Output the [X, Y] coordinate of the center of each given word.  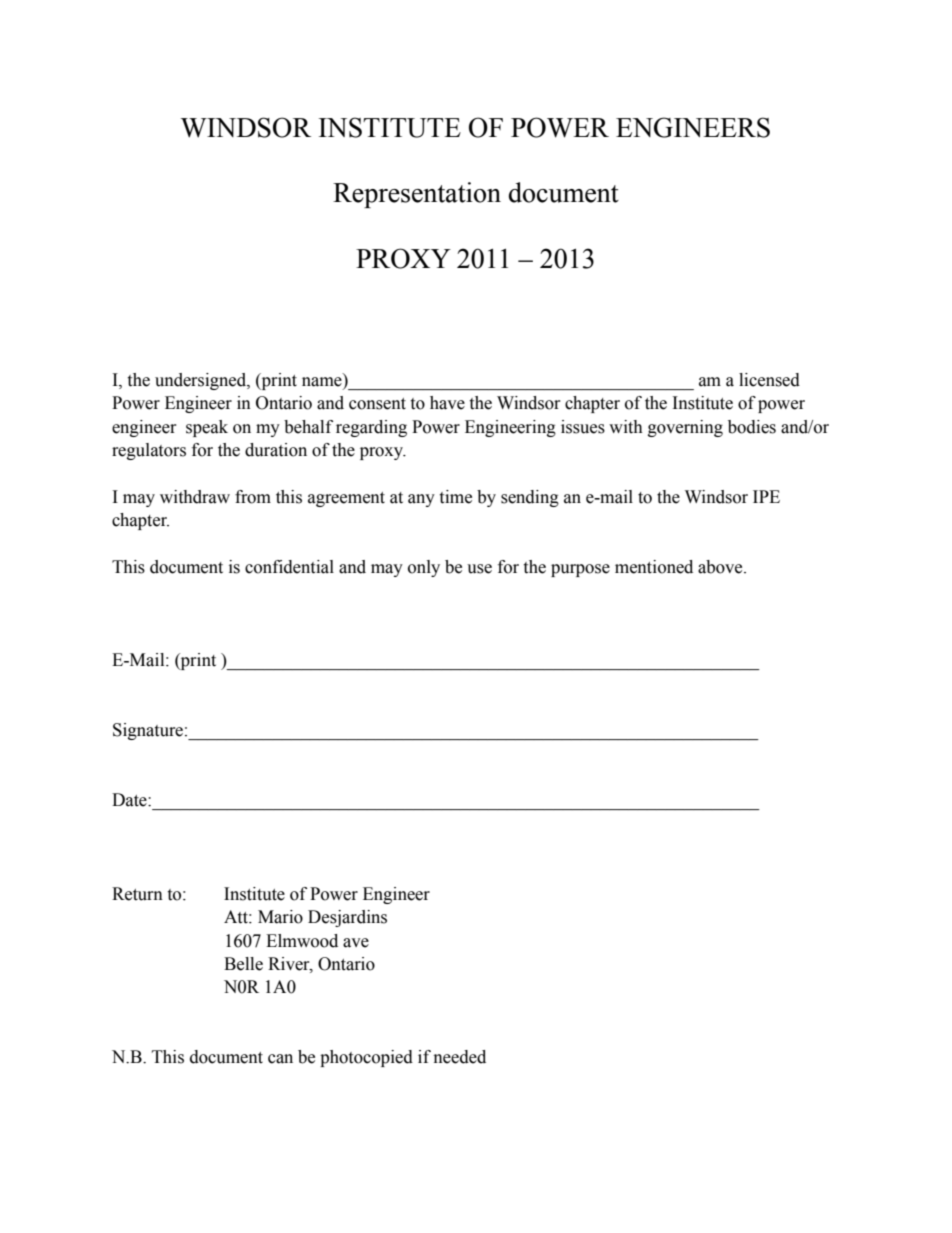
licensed [769, 380]
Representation [417, 195]
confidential [289, 567]
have [447, 403]
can [280, 1059]
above [721, 567]
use [479, 569]
